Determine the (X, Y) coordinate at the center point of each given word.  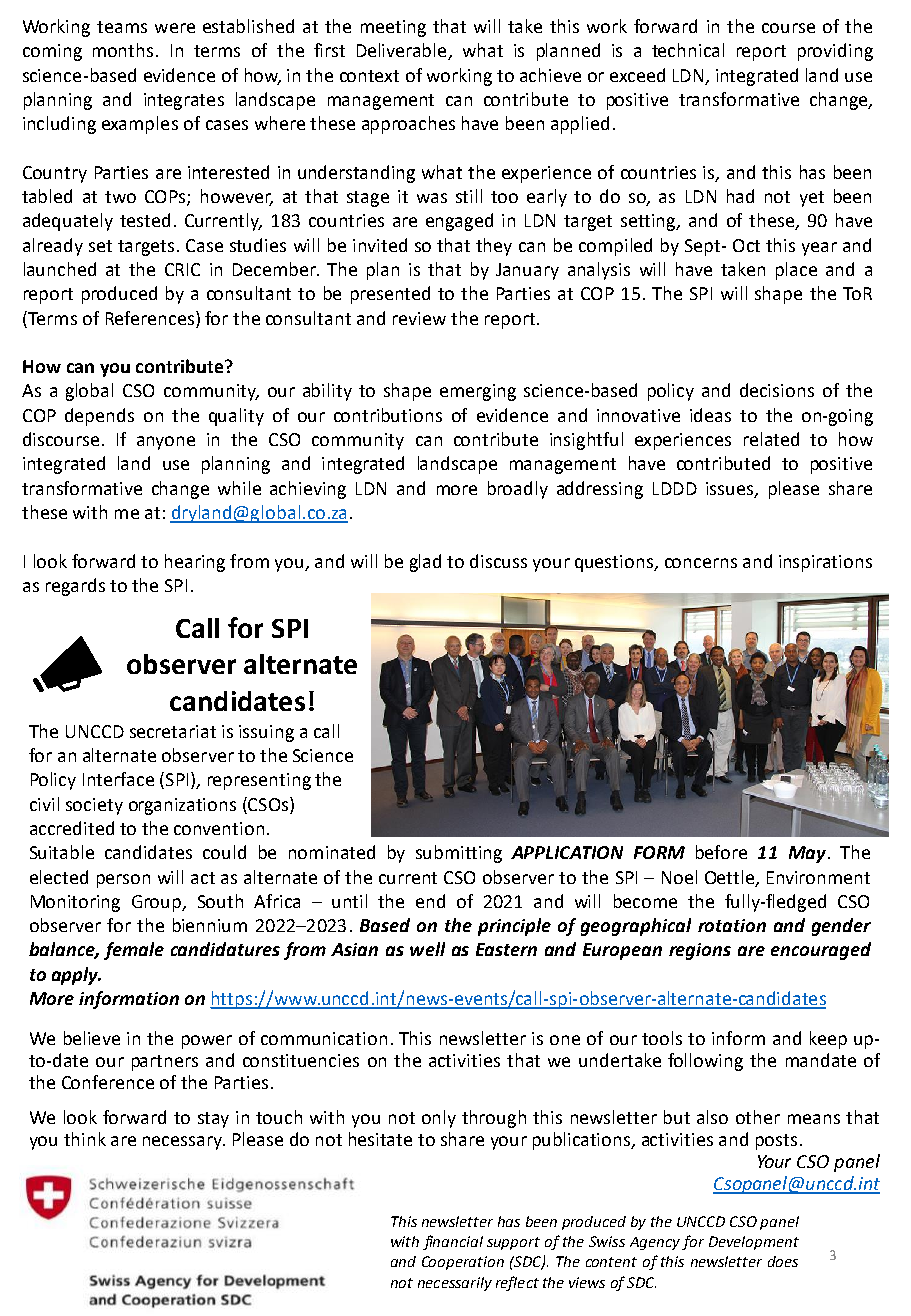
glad (425, 563)
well (427, 949)
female (134, 951)
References (150, 318)
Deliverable (403, 51)
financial (453, 1242)
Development (754, 1243)
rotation (732, 925)
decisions (777, 390)
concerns (701, 563)
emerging (478, 392)
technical (688, 50)
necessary (183, 1143)
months (123, 50)
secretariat (173, 731)
